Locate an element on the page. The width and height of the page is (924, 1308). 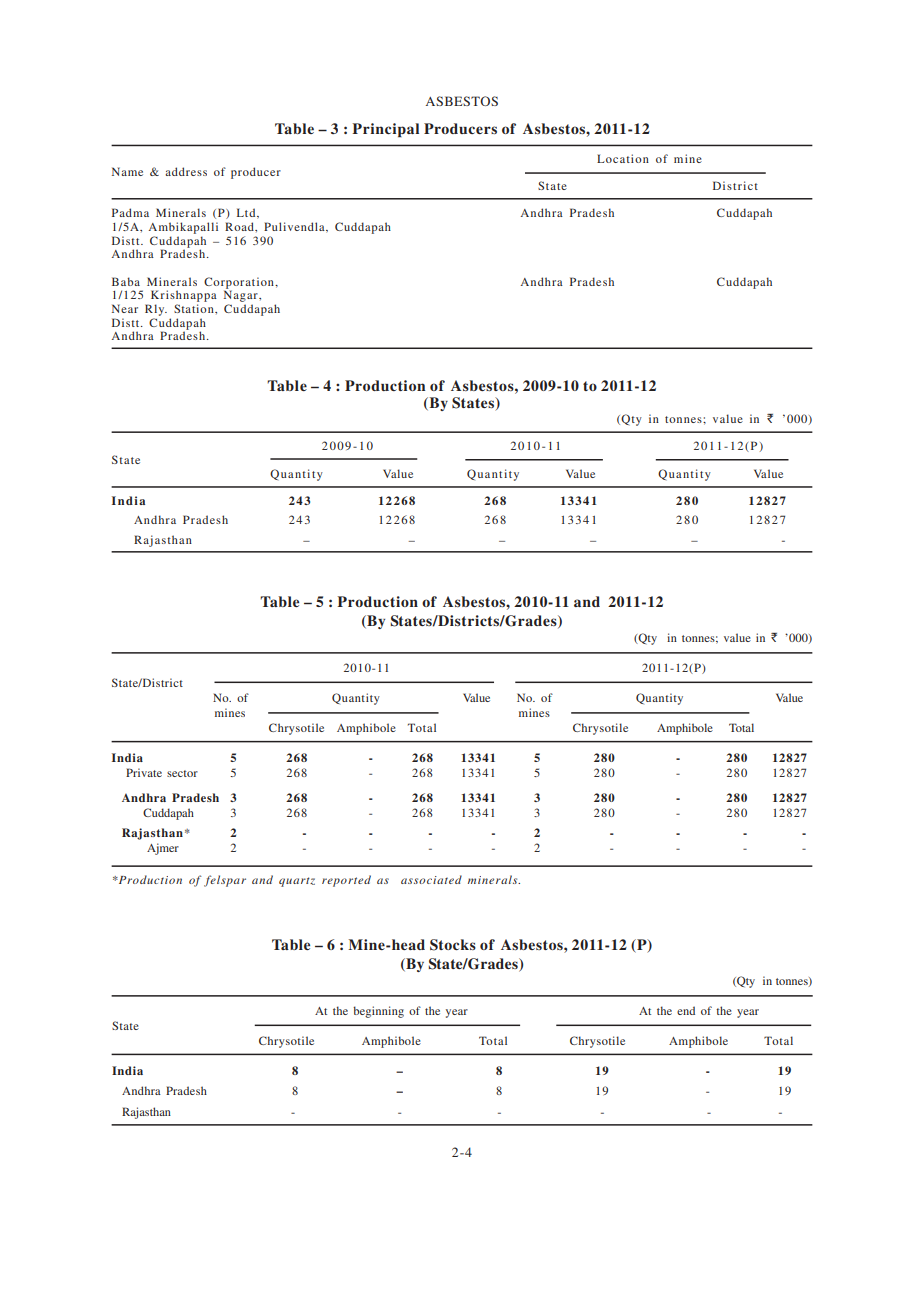
Location is located at coordinates (623, 158).
